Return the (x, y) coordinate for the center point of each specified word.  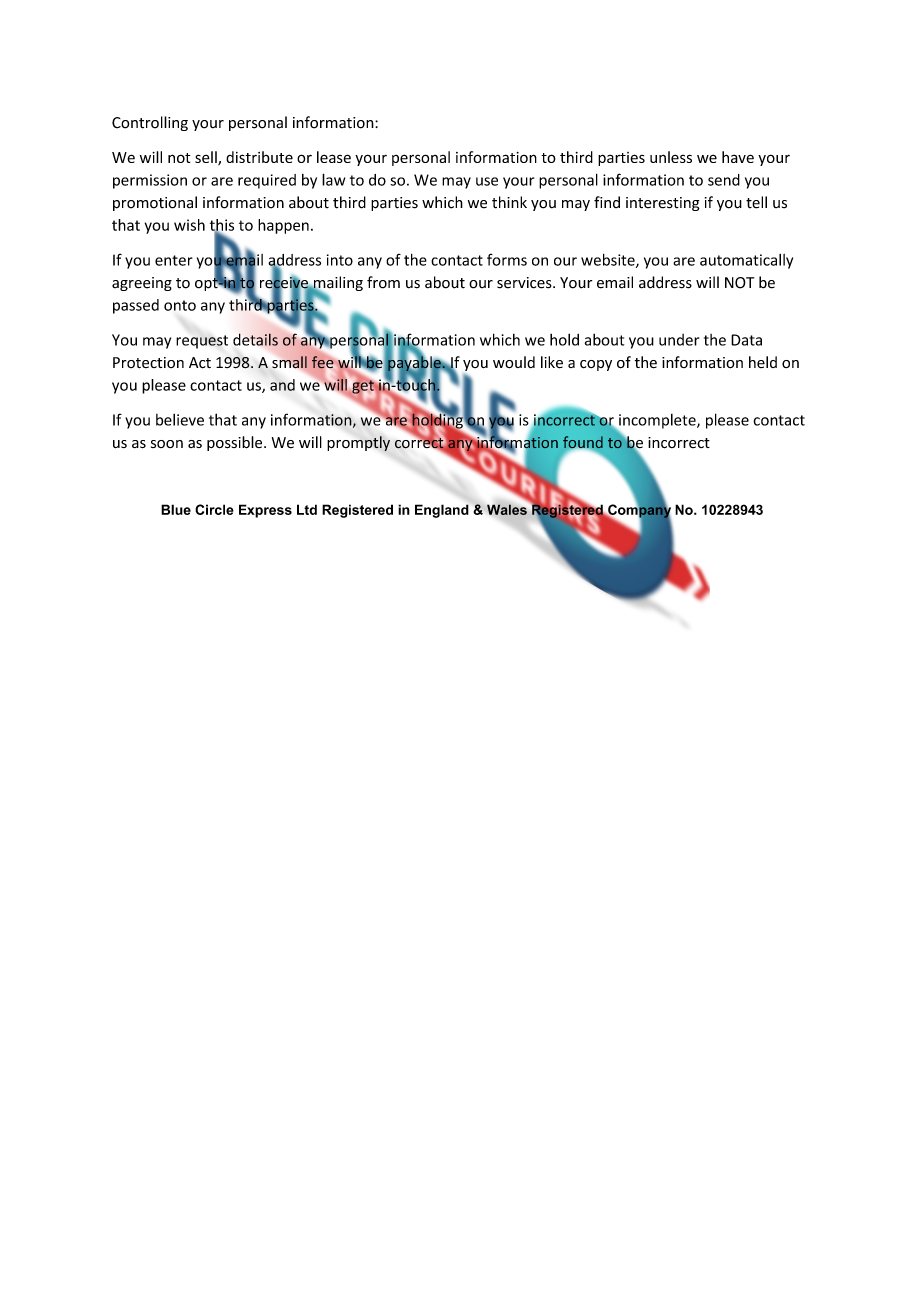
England (442, 511)
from (383, 282)
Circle (214, 509)
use (487, 181)
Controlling (150, 123)
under (679, 340)
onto (180, 305)
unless (671, 157)
